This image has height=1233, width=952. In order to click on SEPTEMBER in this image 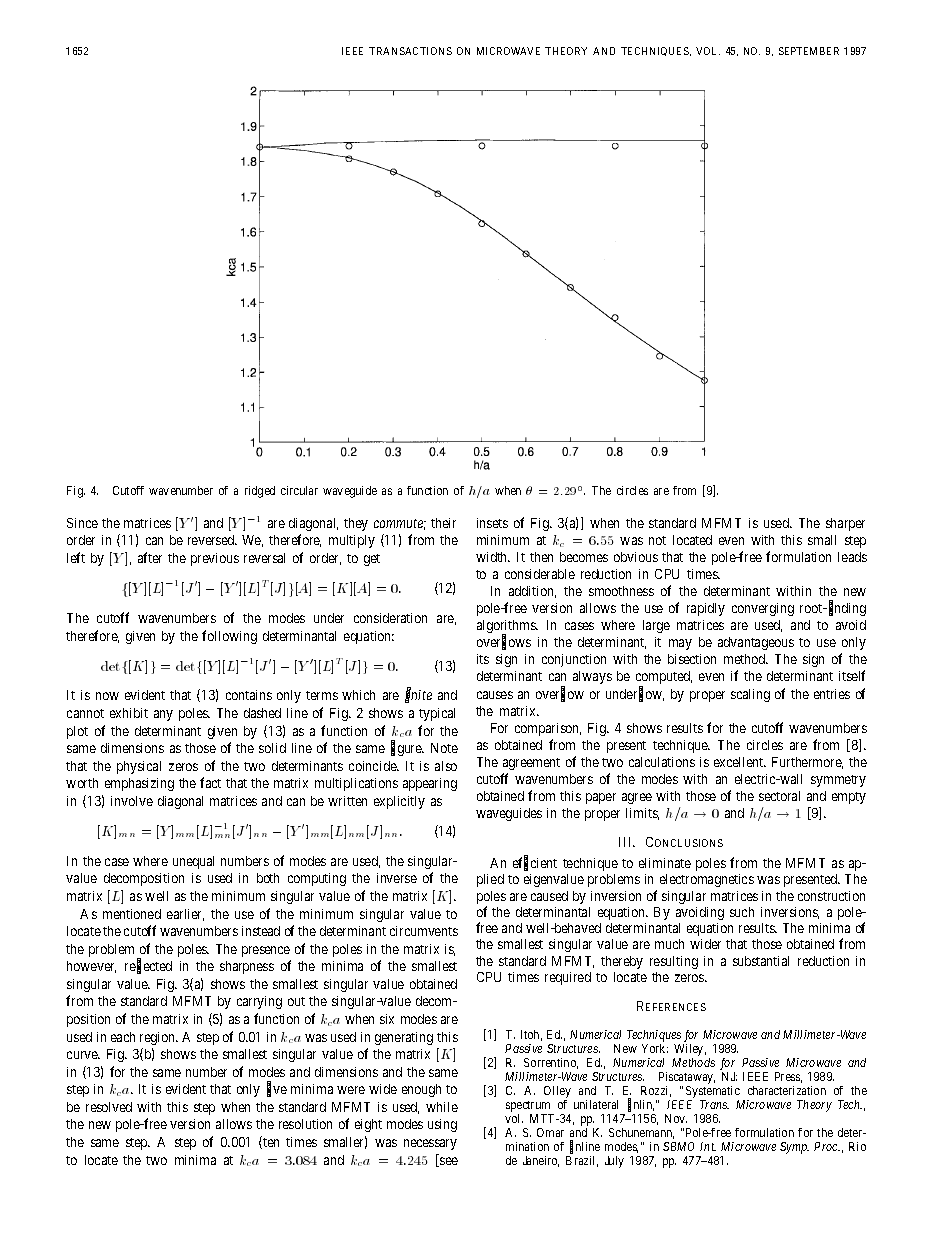, I will do `click(809, 51)`.
